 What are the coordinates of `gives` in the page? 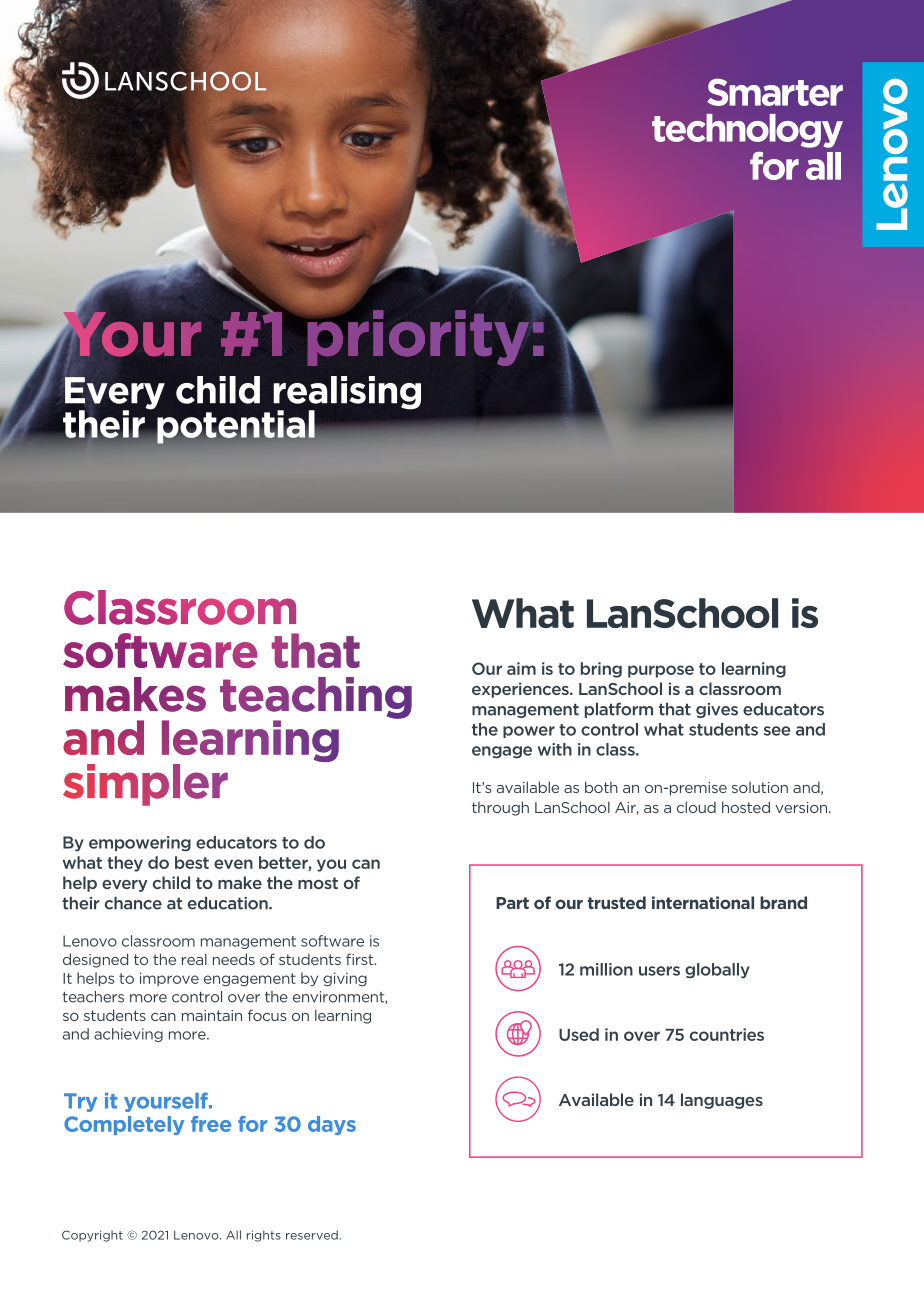 It's located at (717, 710).
